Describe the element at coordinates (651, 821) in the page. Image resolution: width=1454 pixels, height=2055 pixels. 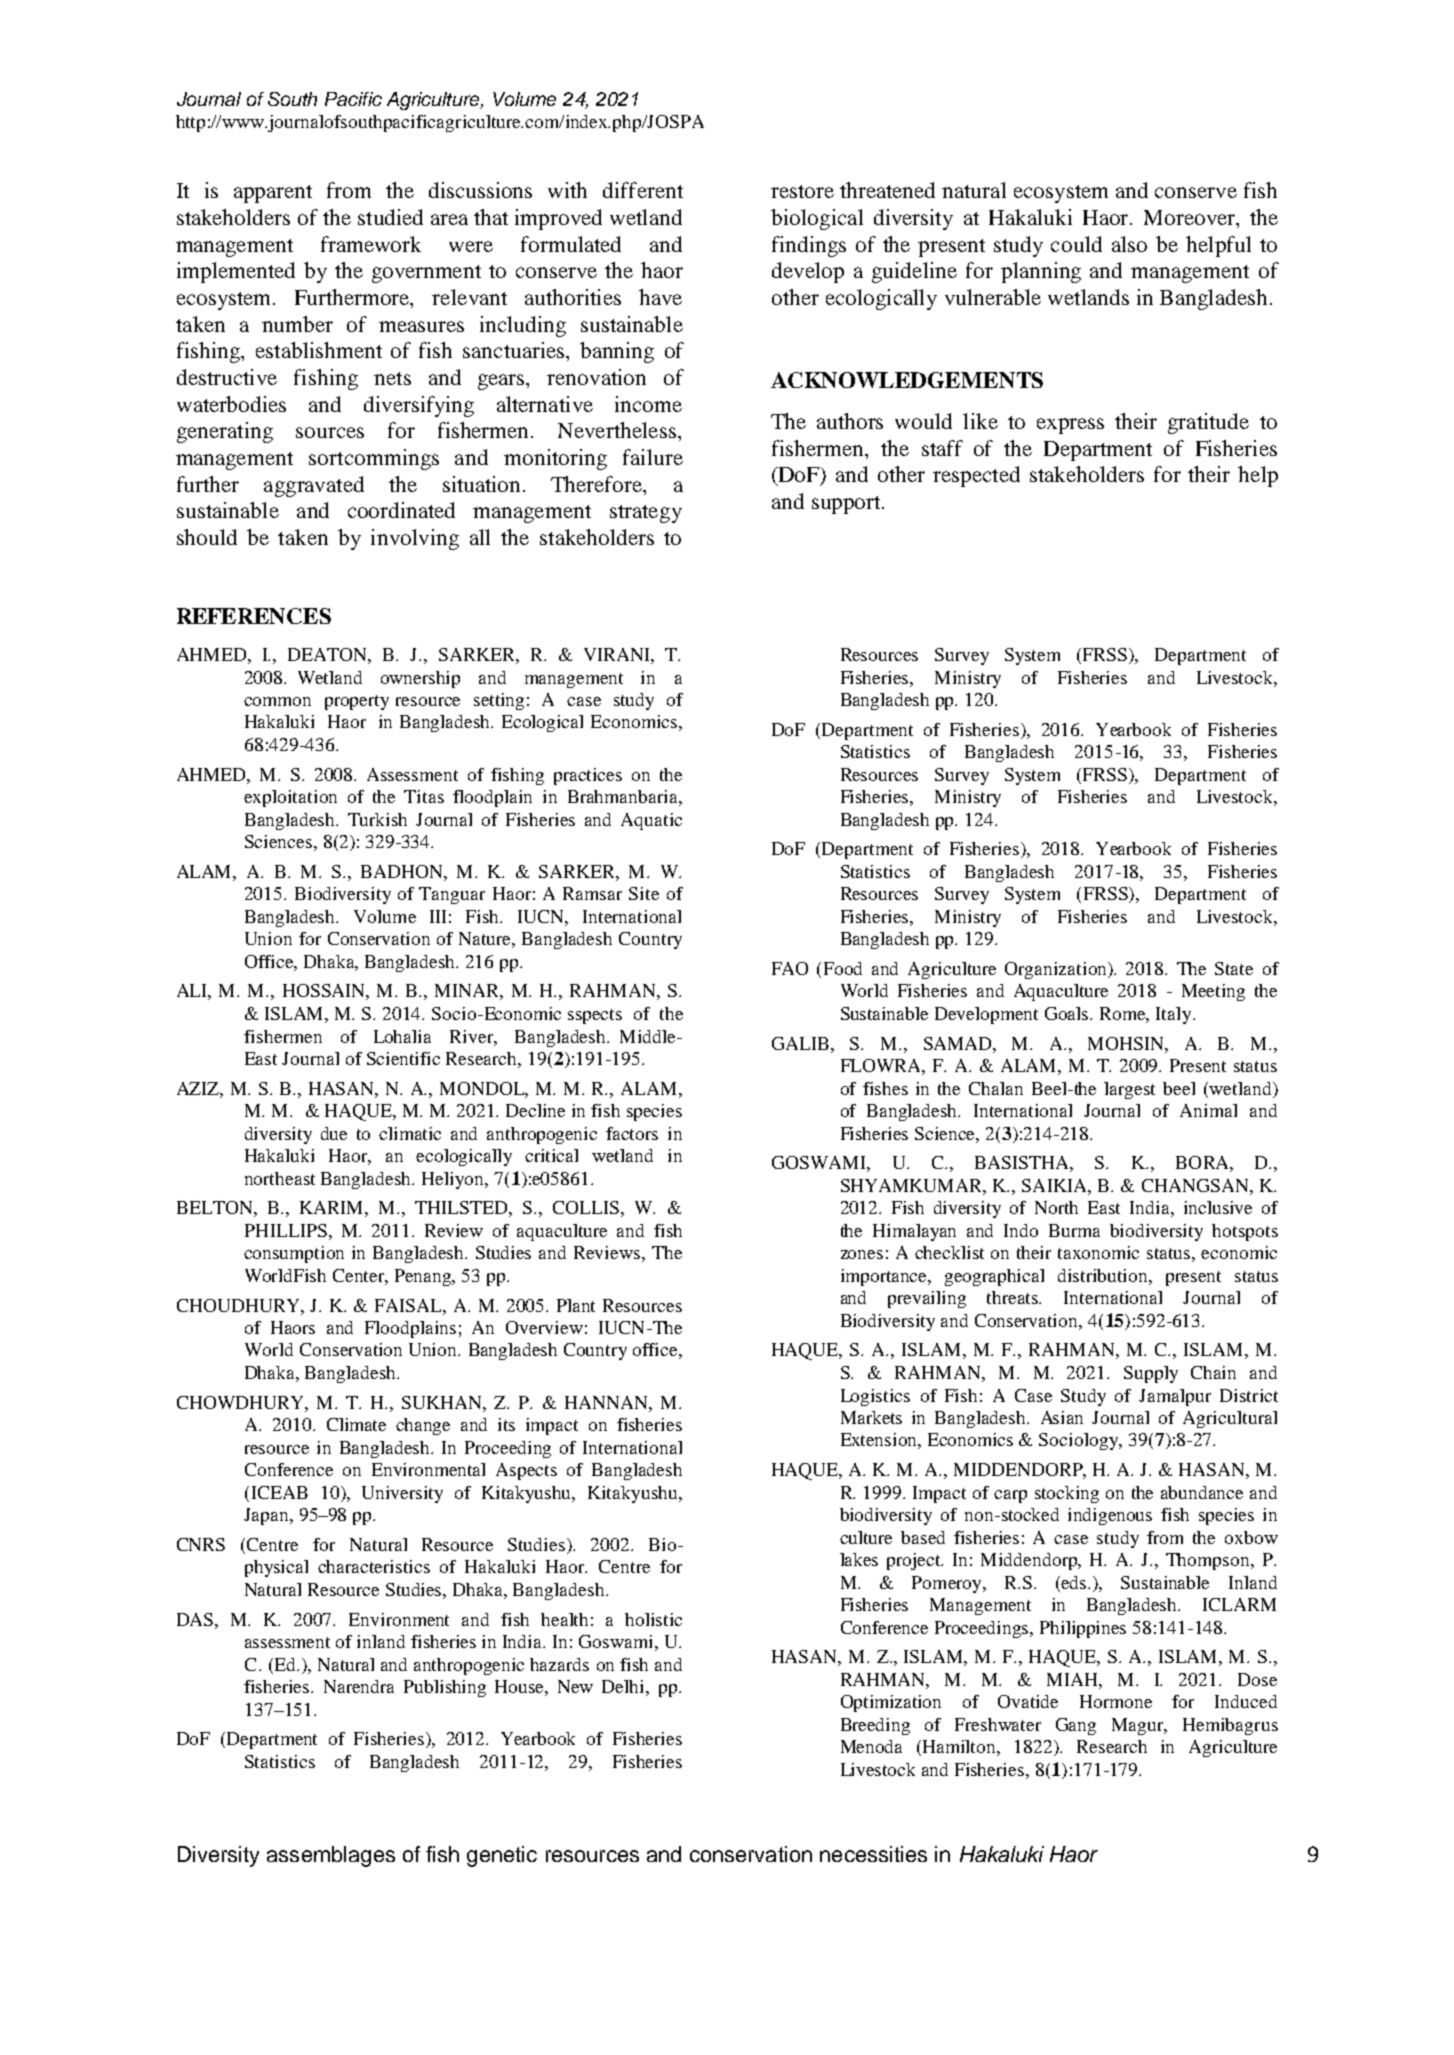
I see `Aquatic` at that location.
